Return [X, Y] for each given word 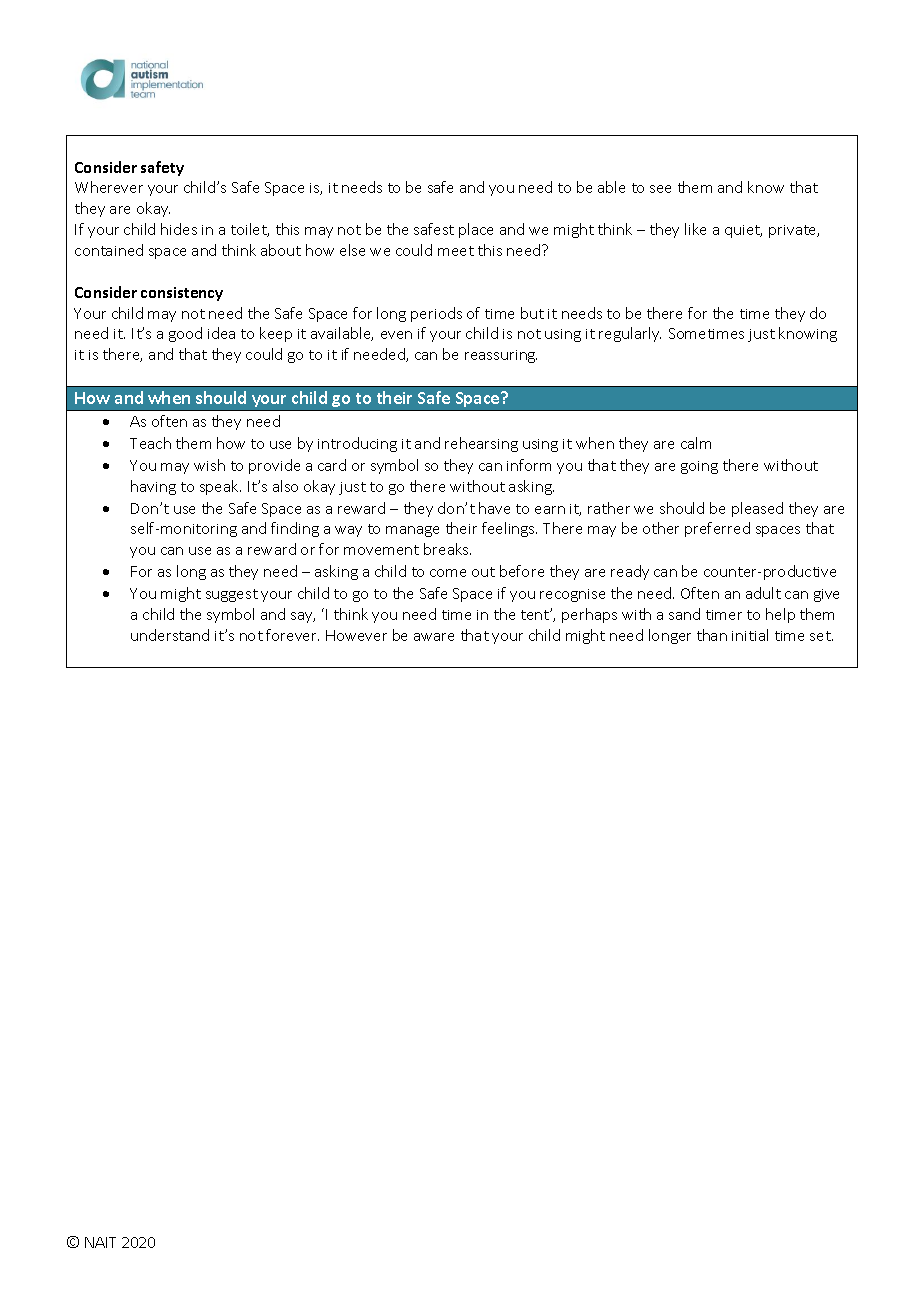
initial [750, 635]
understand [170, 635]
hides [179, 229]
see [660, 189]
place [476, 230]
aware [434, 637]
